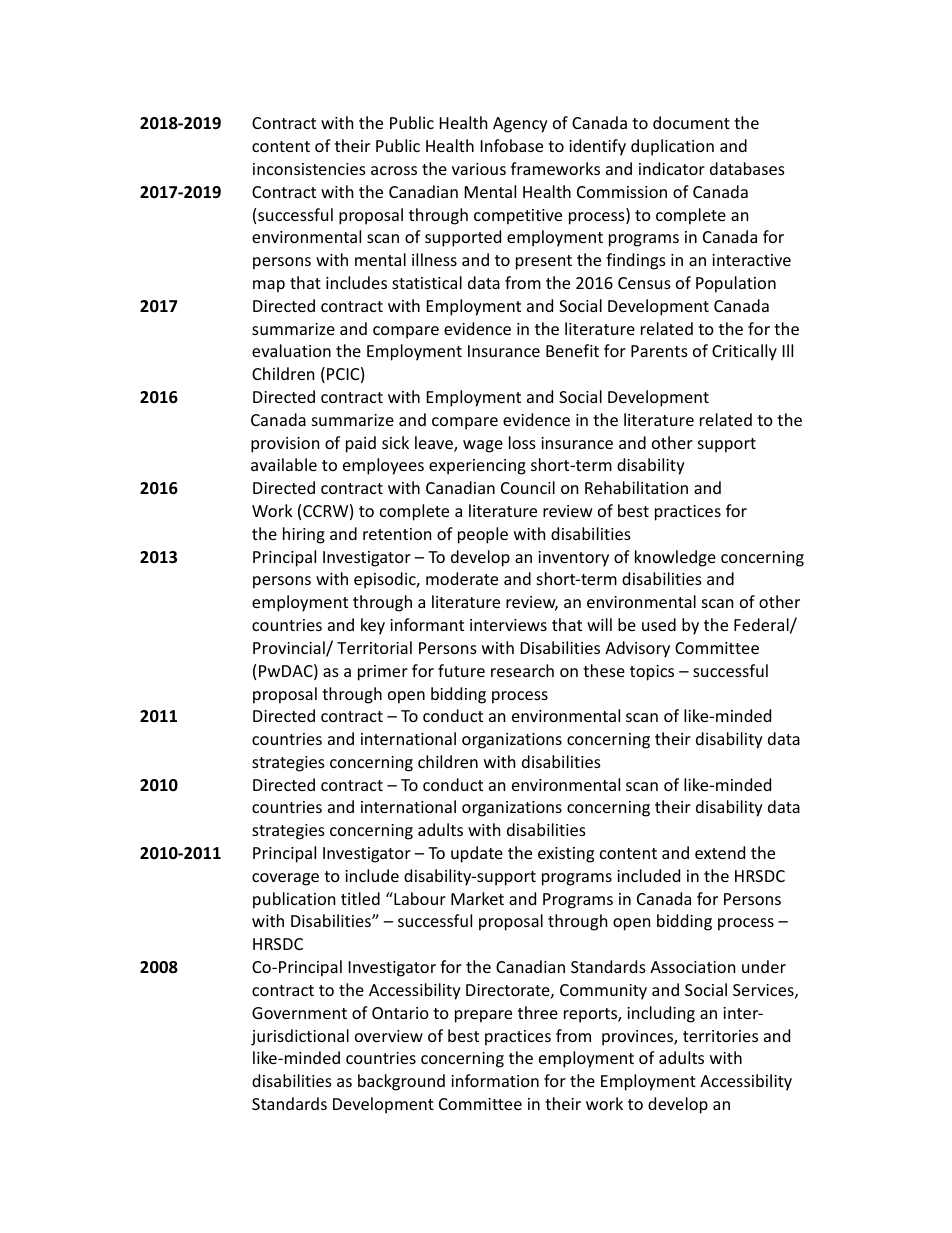  What do you see at coordinates (299, 1013) in the image?
I see `Government` at bounding box center [299, 1013].
